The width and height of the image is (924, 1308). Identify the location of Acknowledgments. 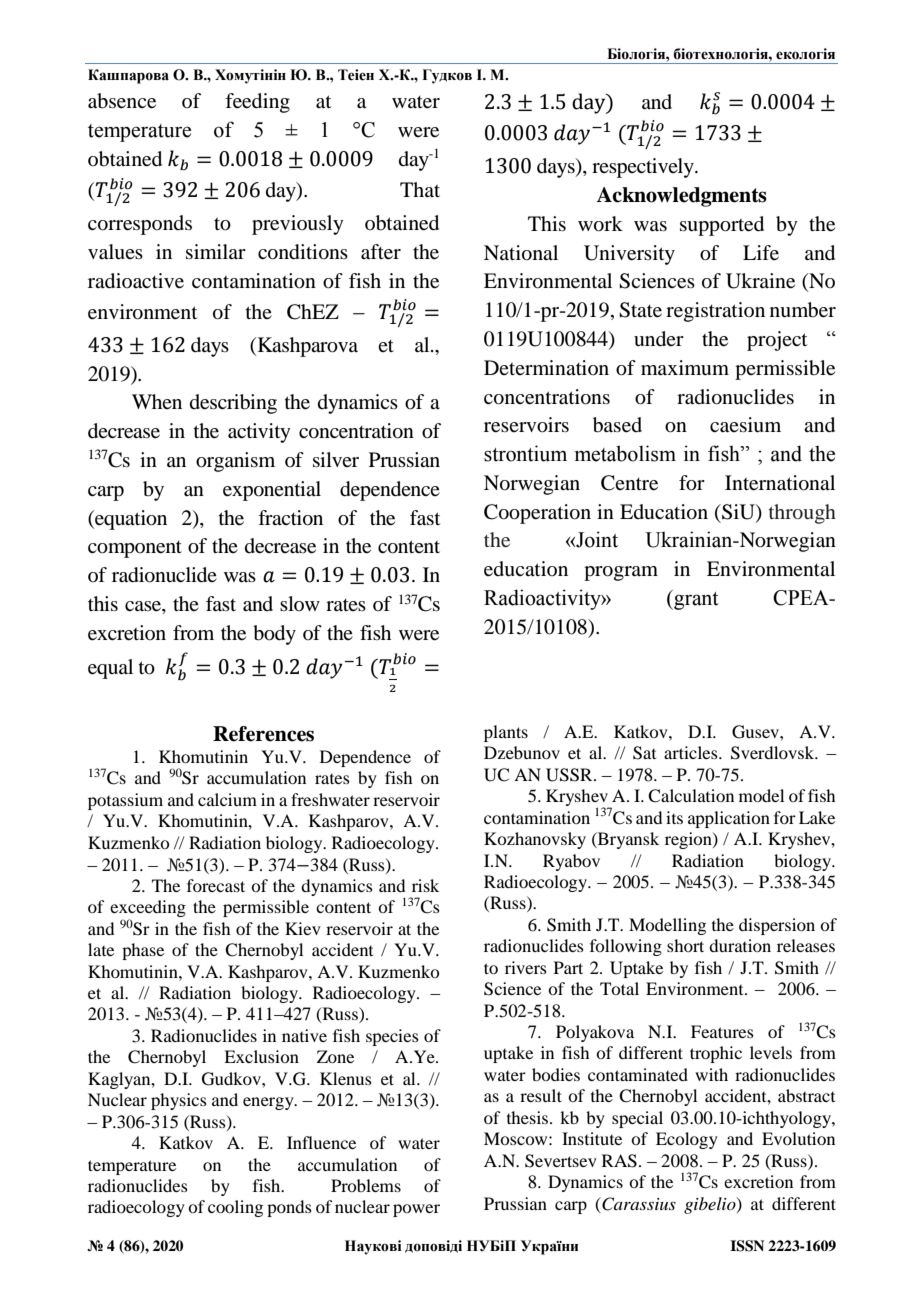
(681, 197).
